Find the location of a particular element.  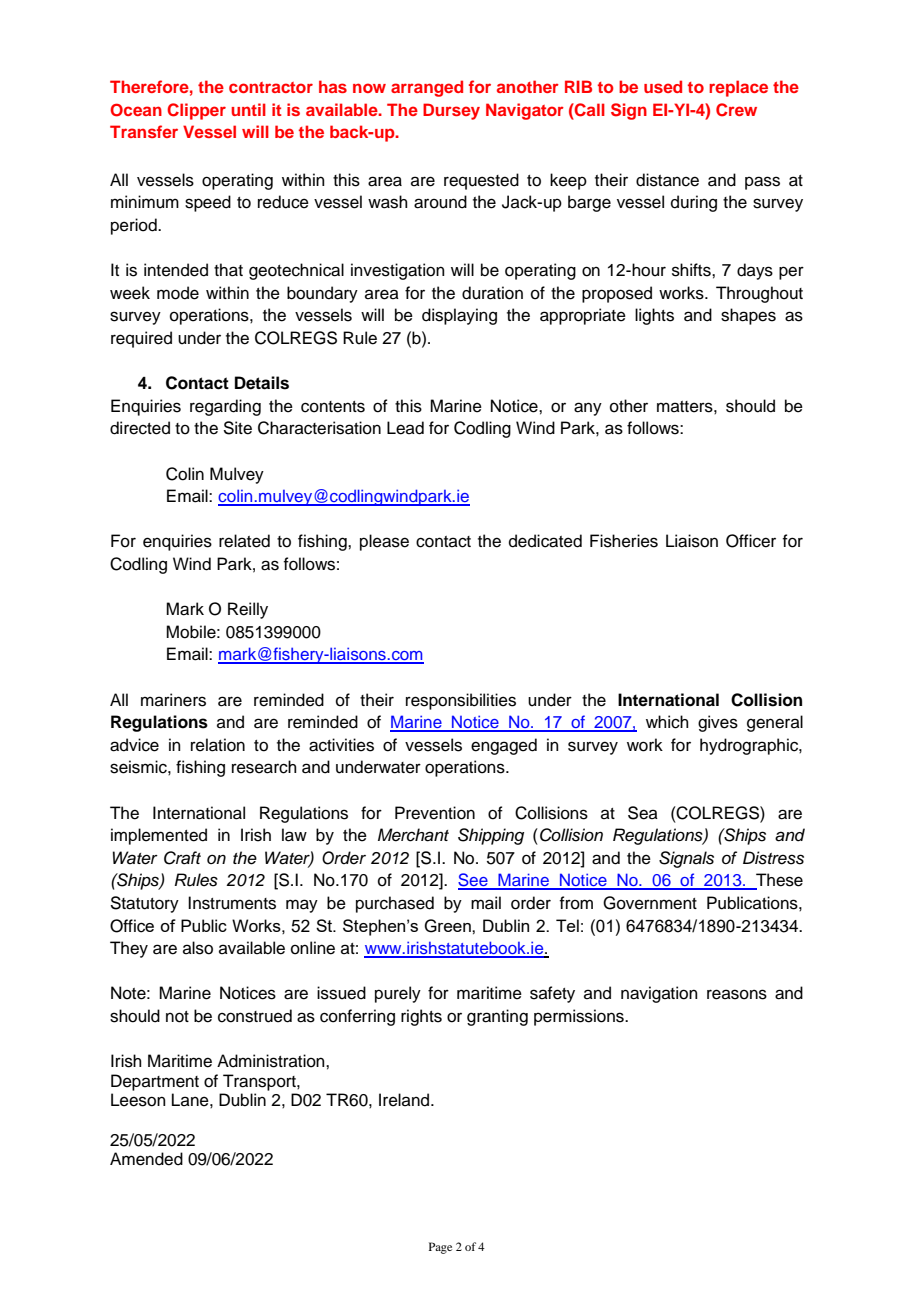

Prevention is located at coordinates (435, 813).
